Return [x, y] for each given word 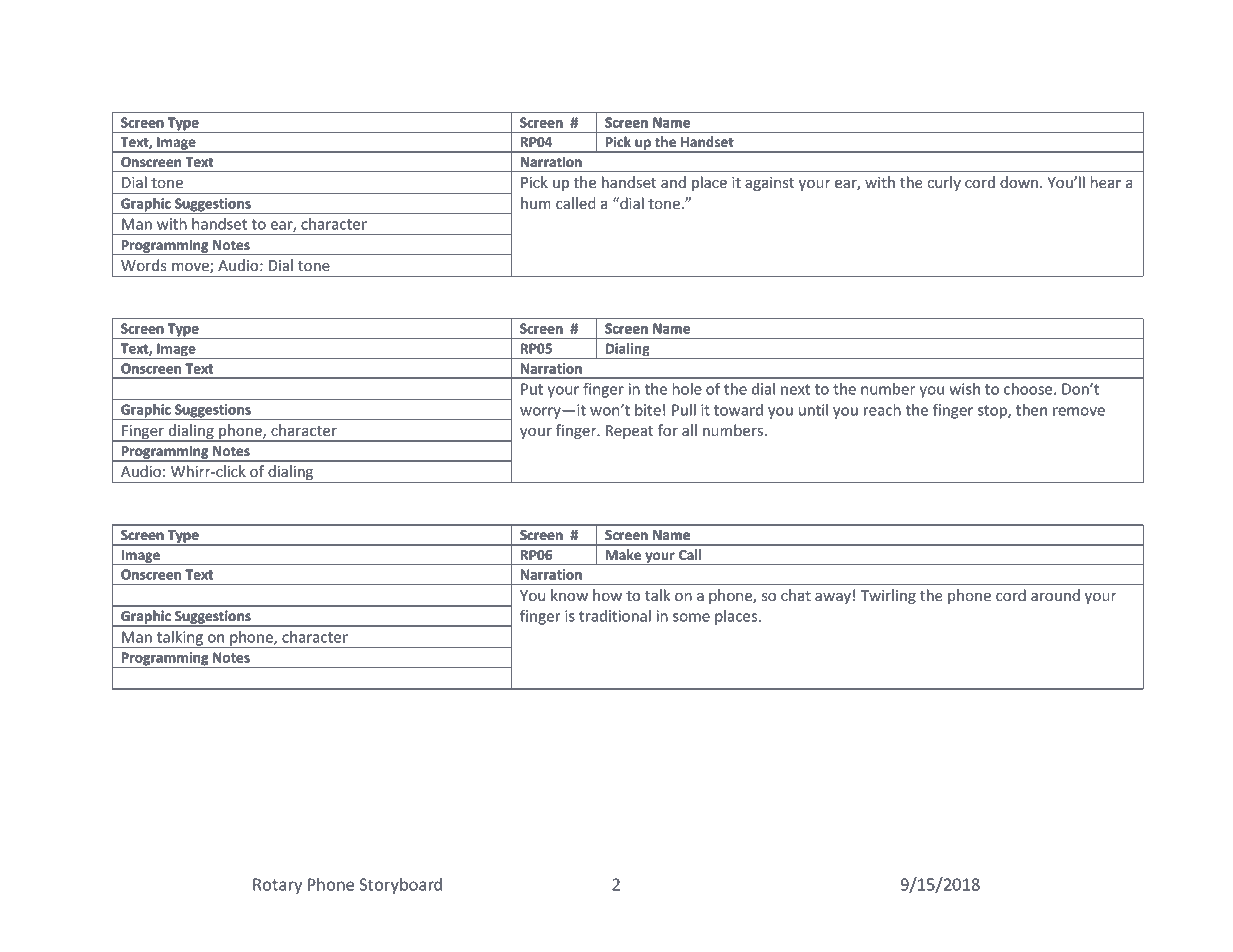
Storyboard [400, 886]
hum [536, 203]
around [1055, 595]
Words [144, 265]
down [1019, 182]
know [569, 595]
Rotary [277, 886]
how [607, 595]
